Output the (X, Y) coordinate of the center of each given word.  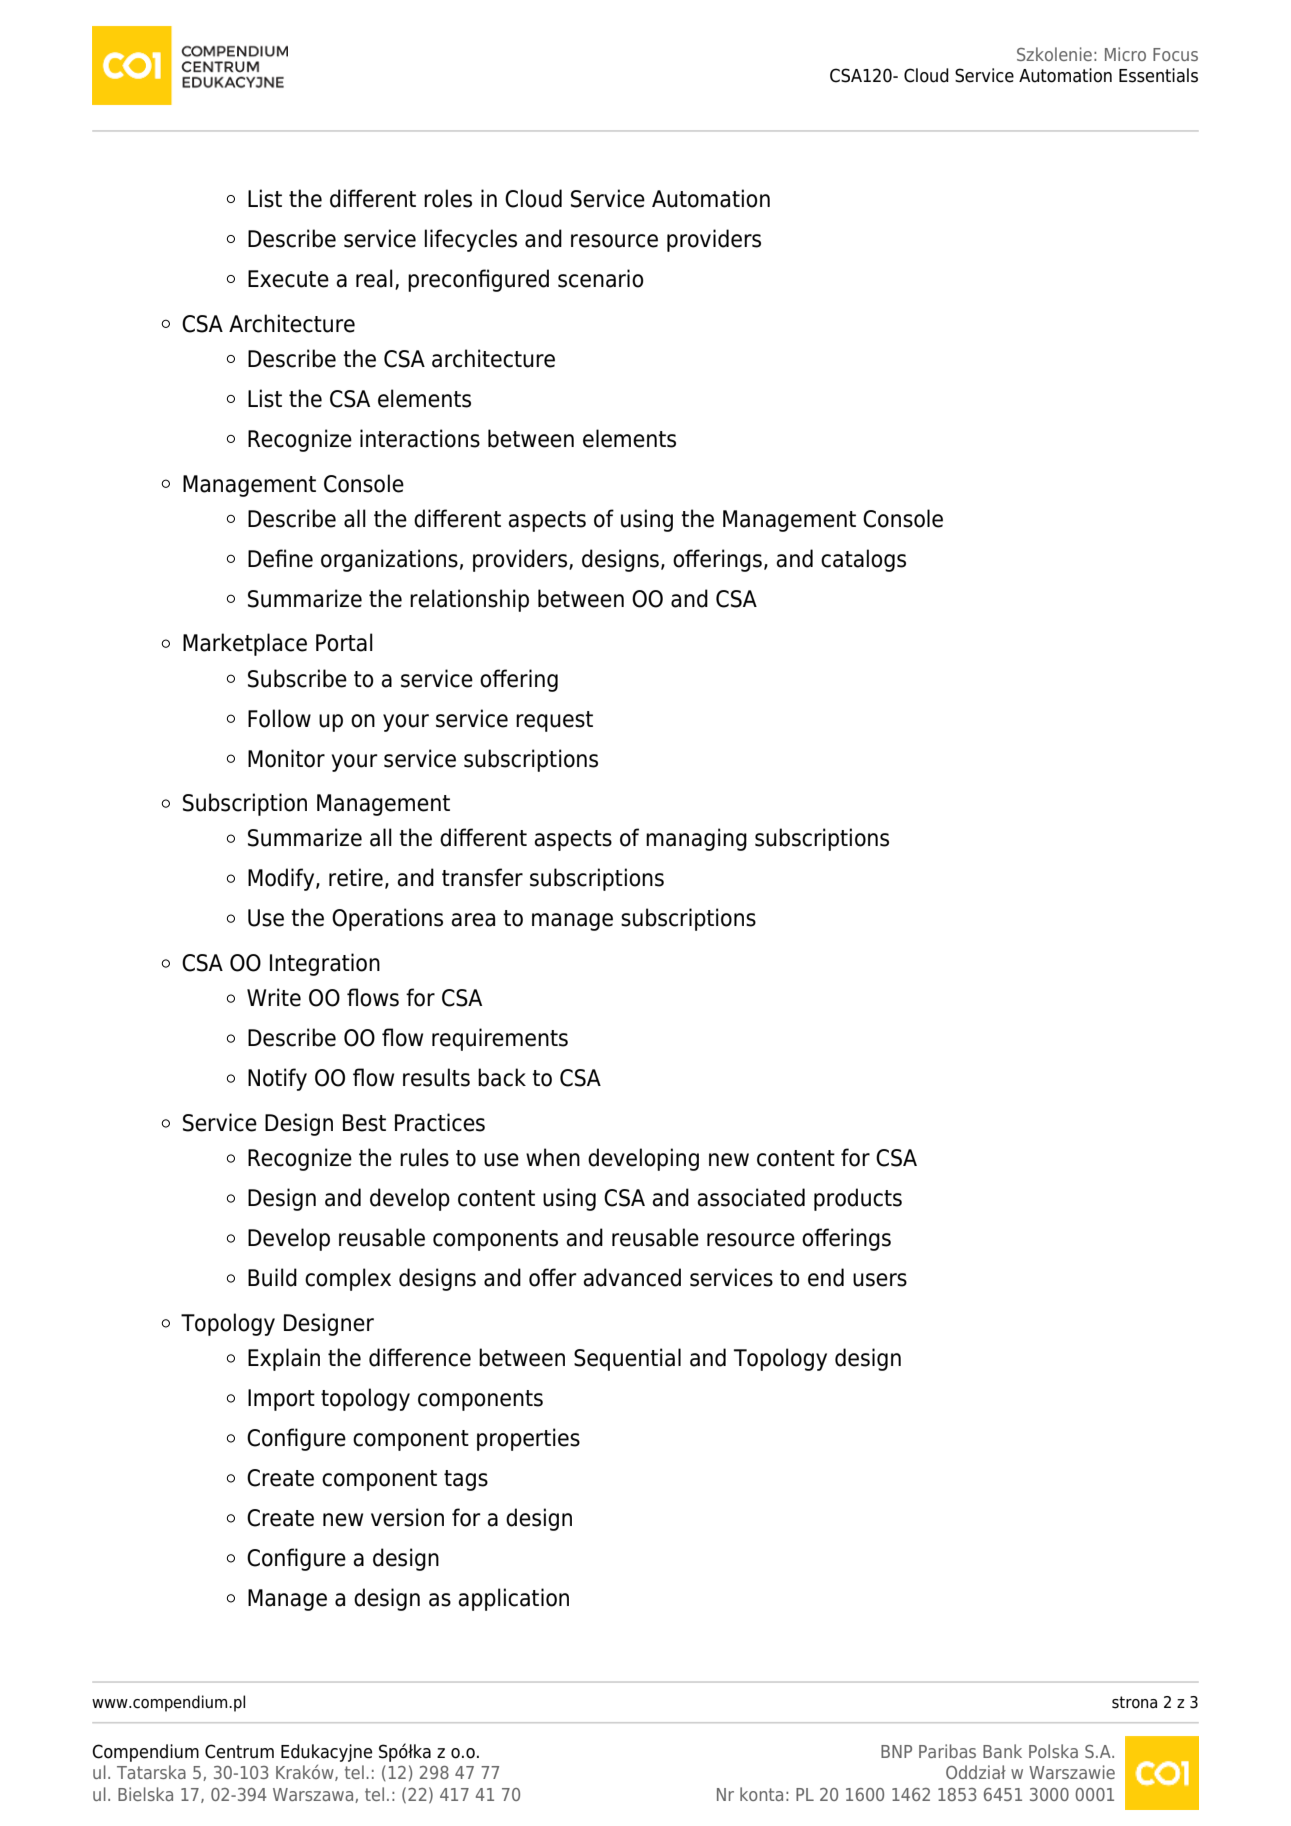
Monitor (286, 758)
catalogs (863, 560)
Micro (1125, 54)
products (858, 1199)
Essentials (1158, 75)
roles (448, 198)
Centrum (239, 1751)
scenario (601, 278)
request (554, 721)
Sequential (627, 1359)
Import (281, 1400)
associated (751, 1197)
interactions (420, 438)
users (880, 1280)
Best (364, 1123)
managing (696, 839)
